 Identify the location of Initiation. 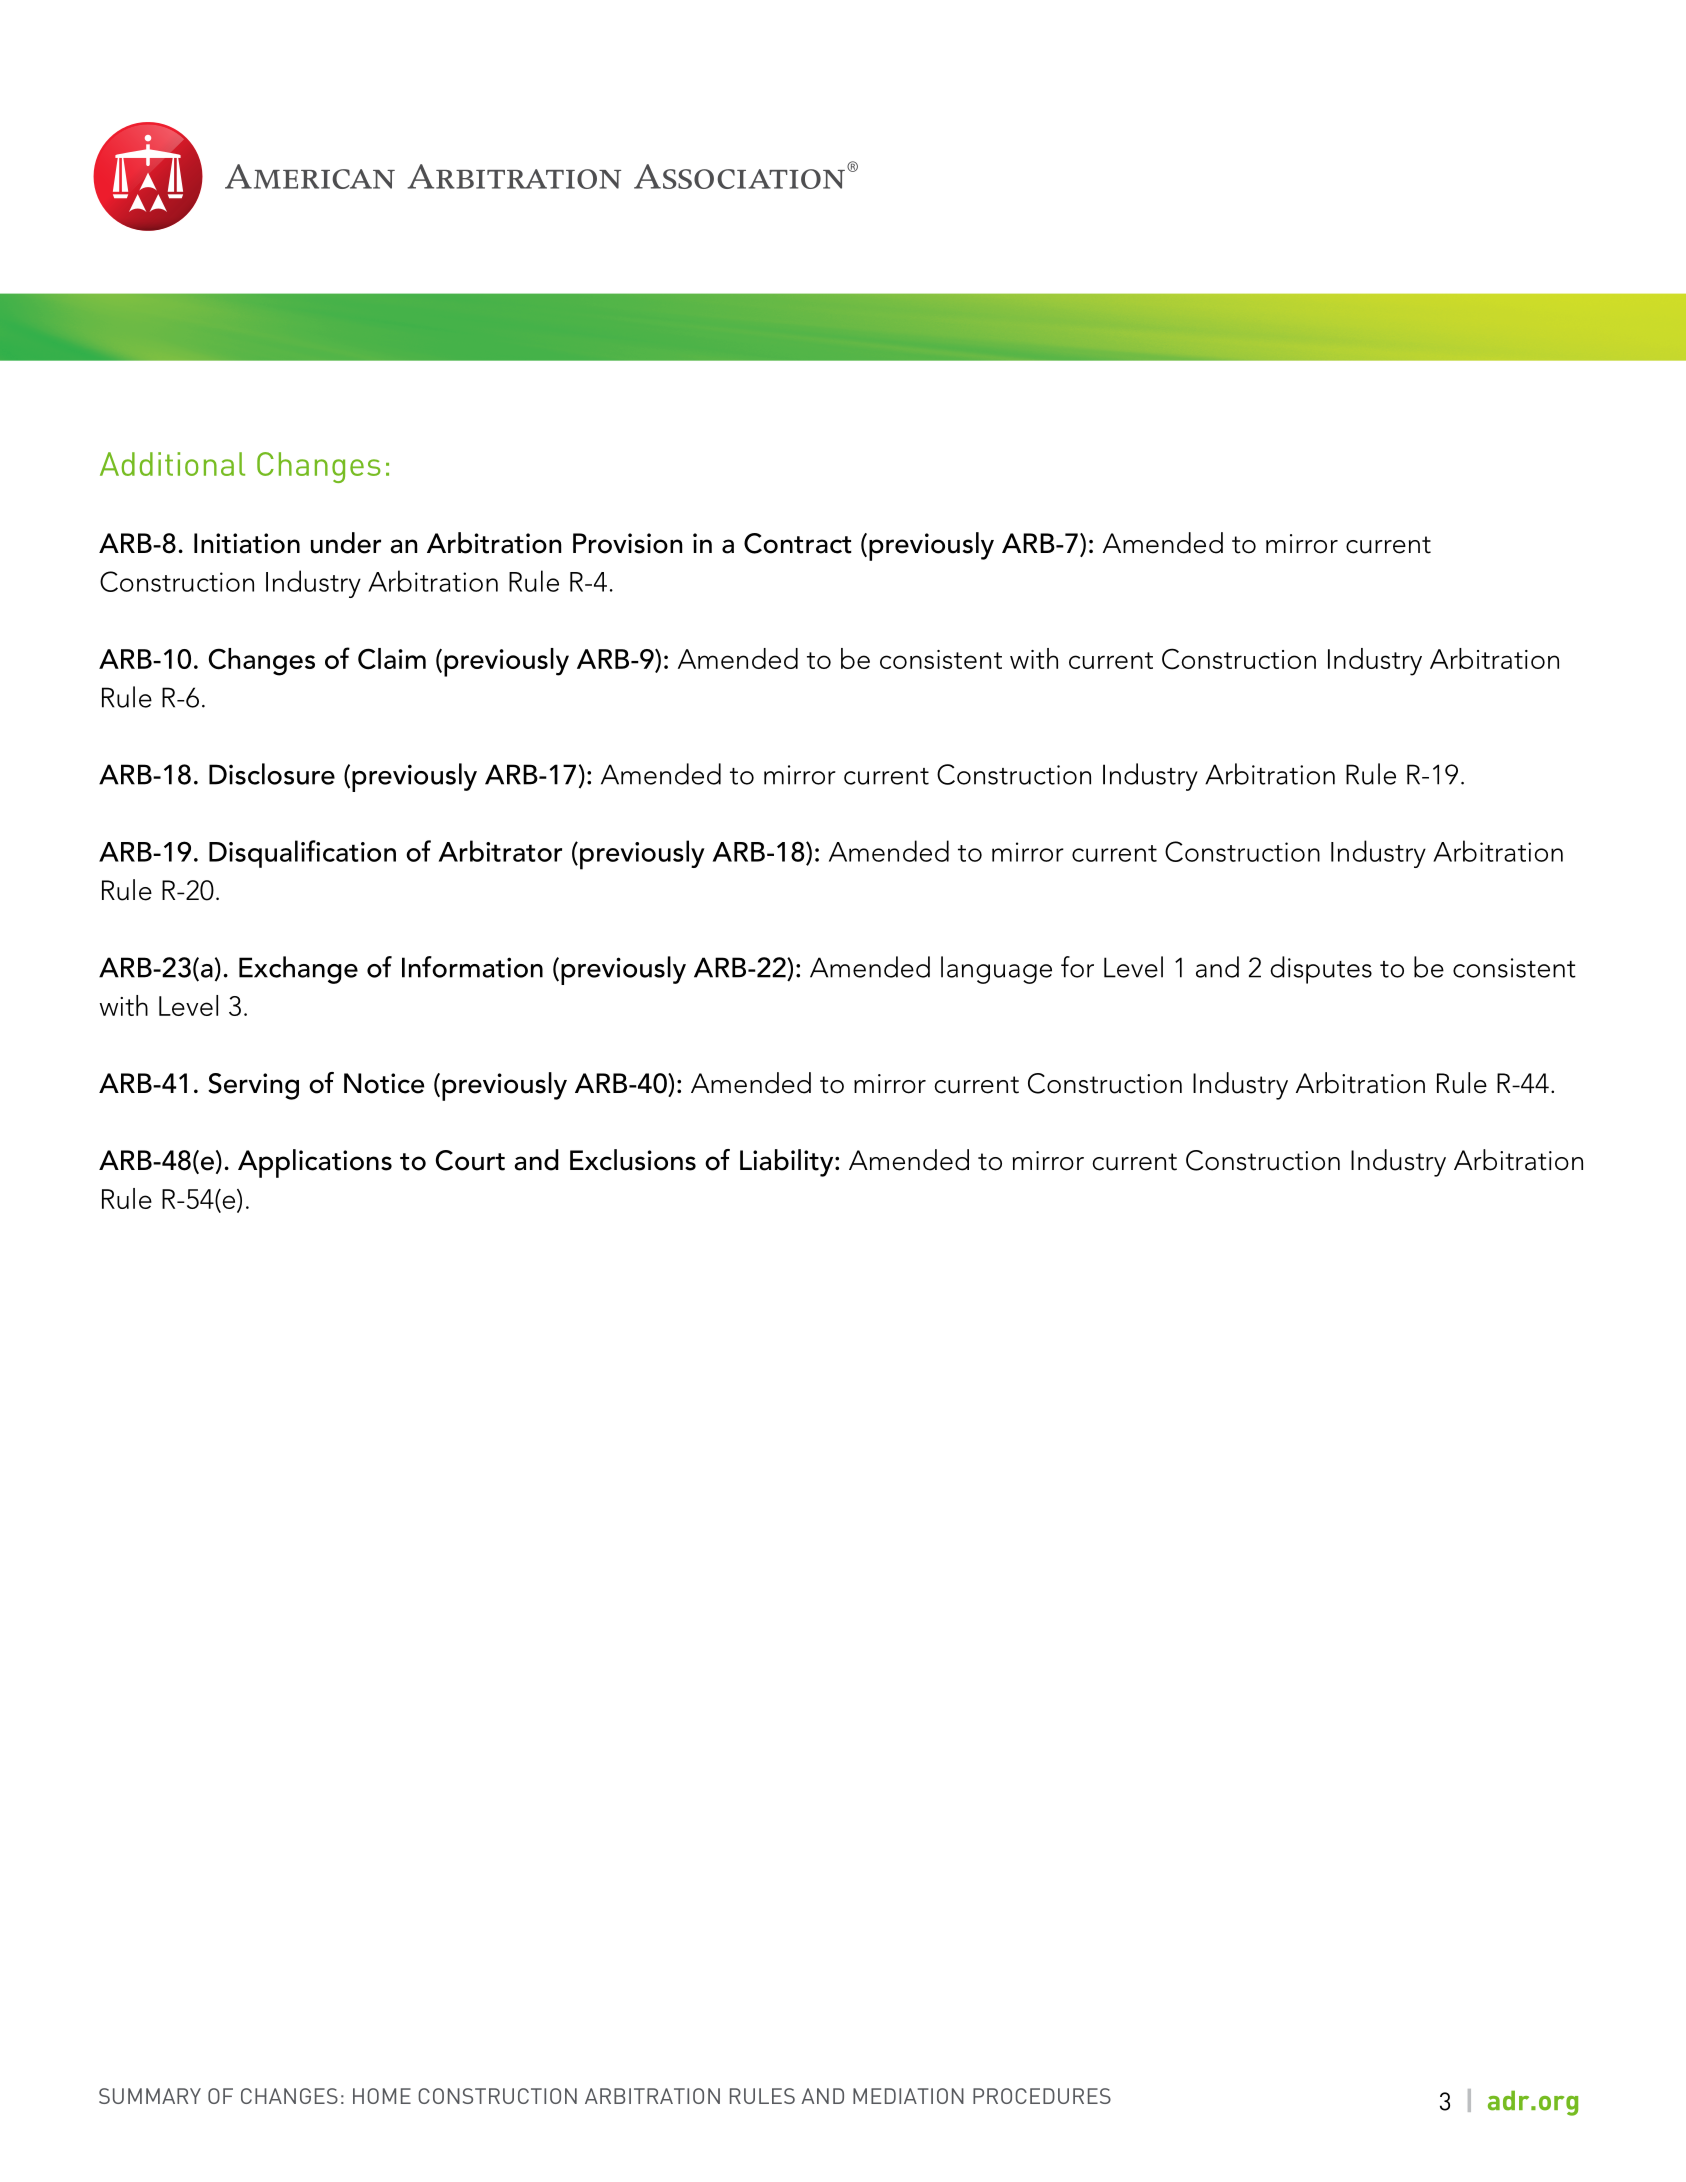
(247, 543).
